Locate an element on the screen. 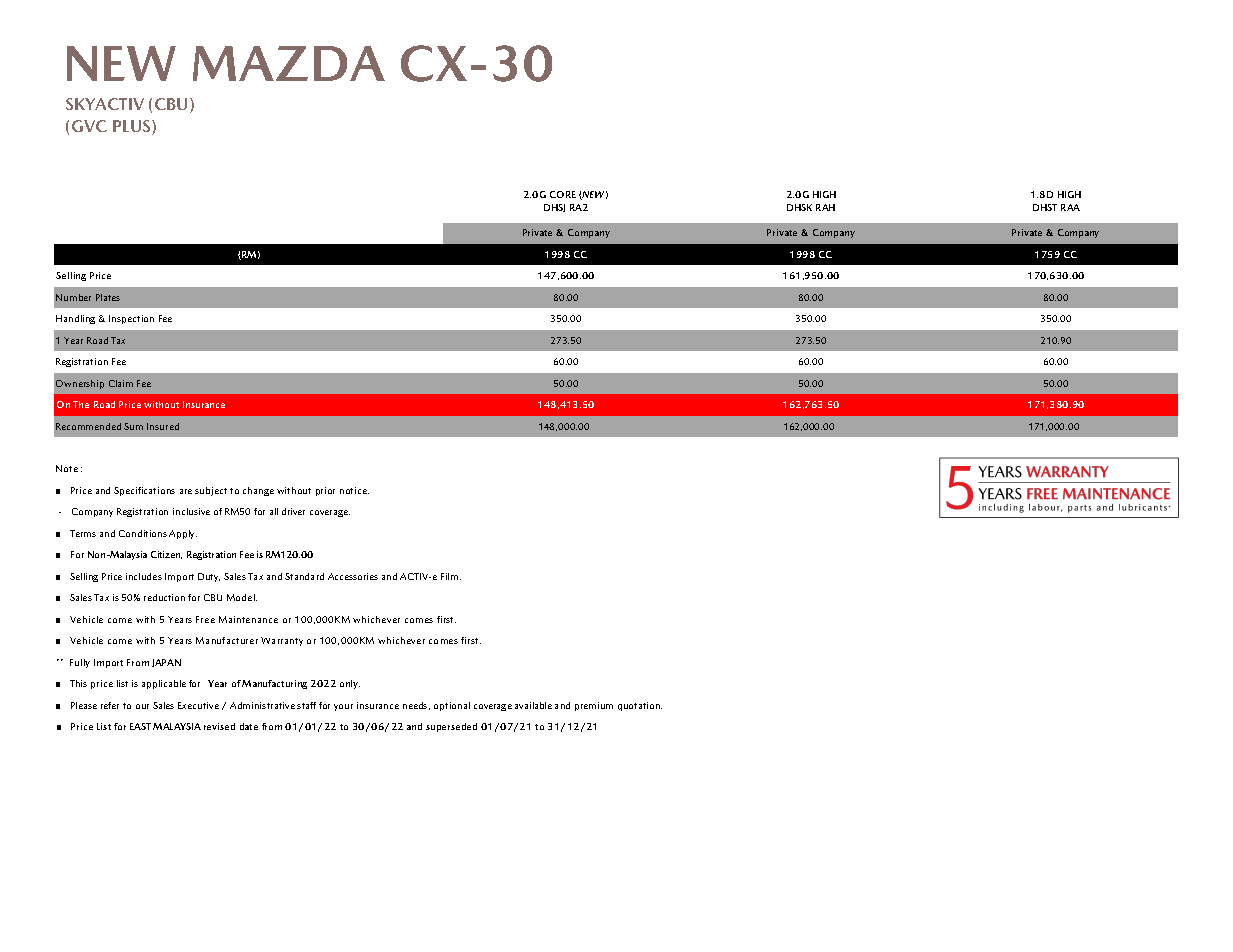  RAH is located at coordinates (825, 207).
